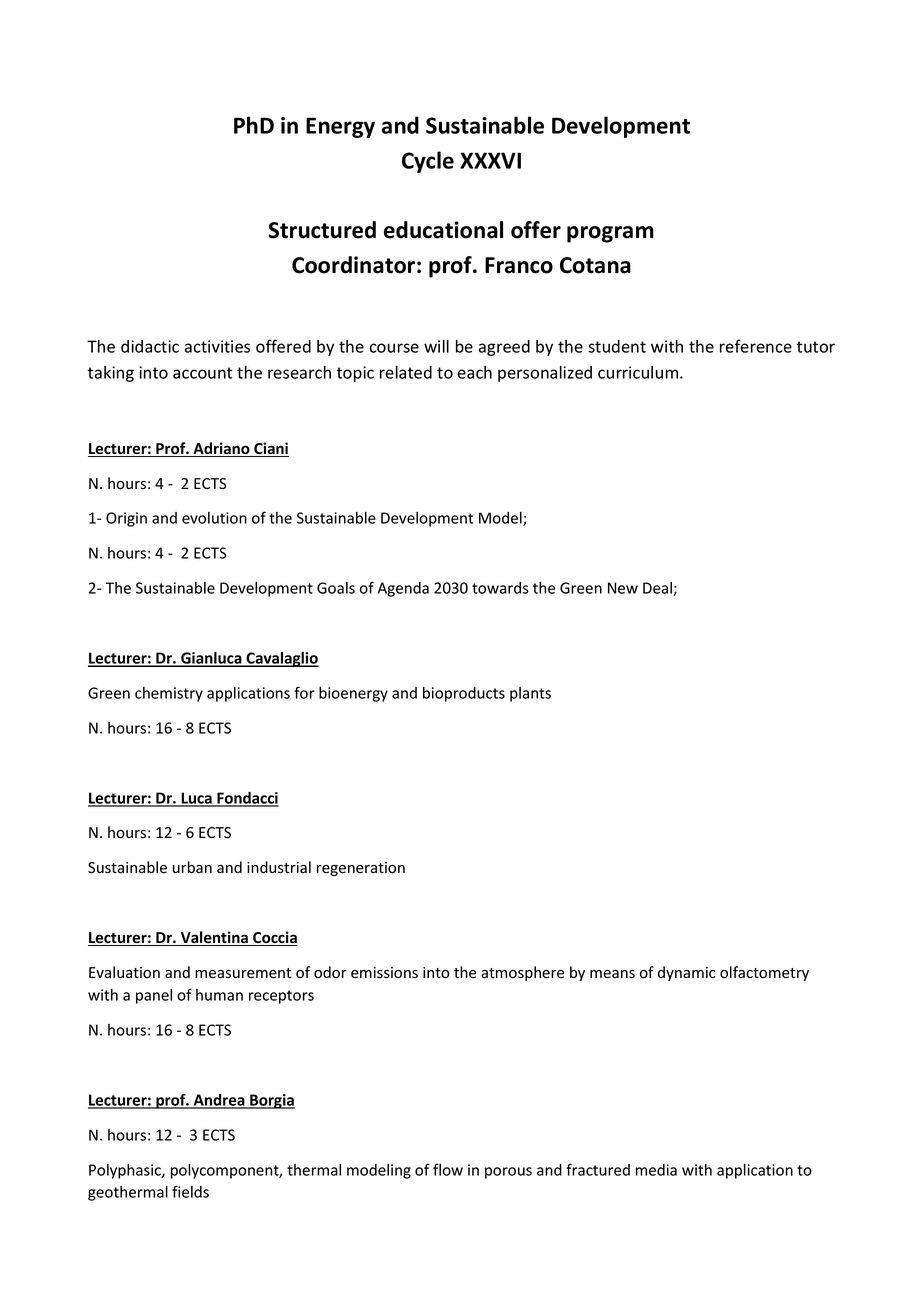  I want to click on urban, so click(192, 867).
